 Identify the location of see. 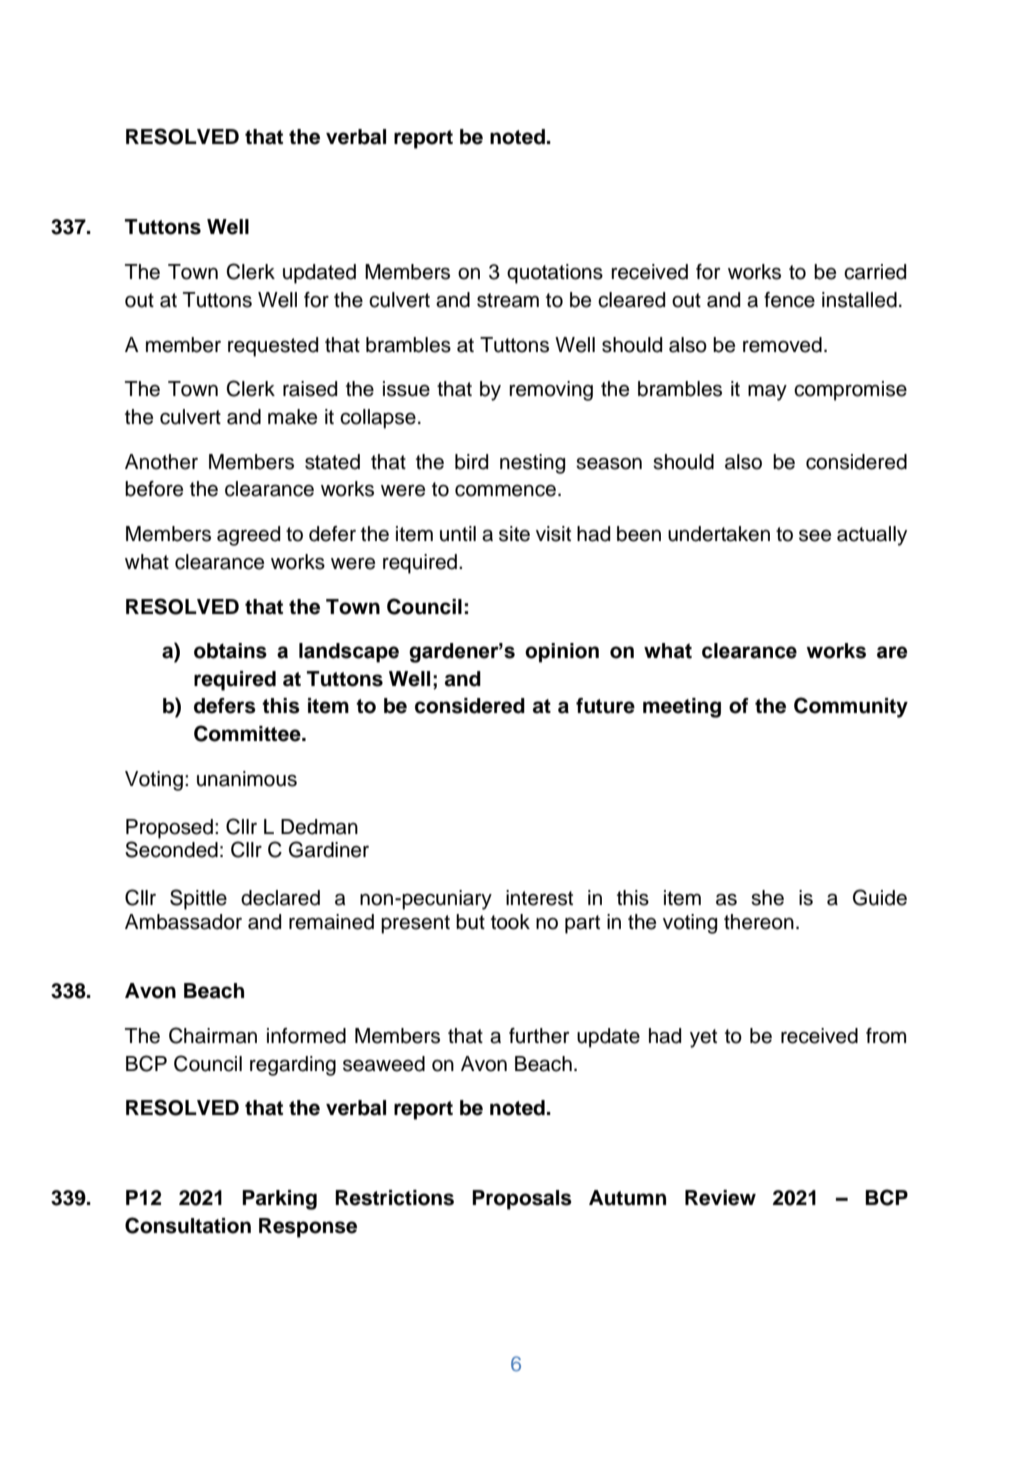
(815, 535).
